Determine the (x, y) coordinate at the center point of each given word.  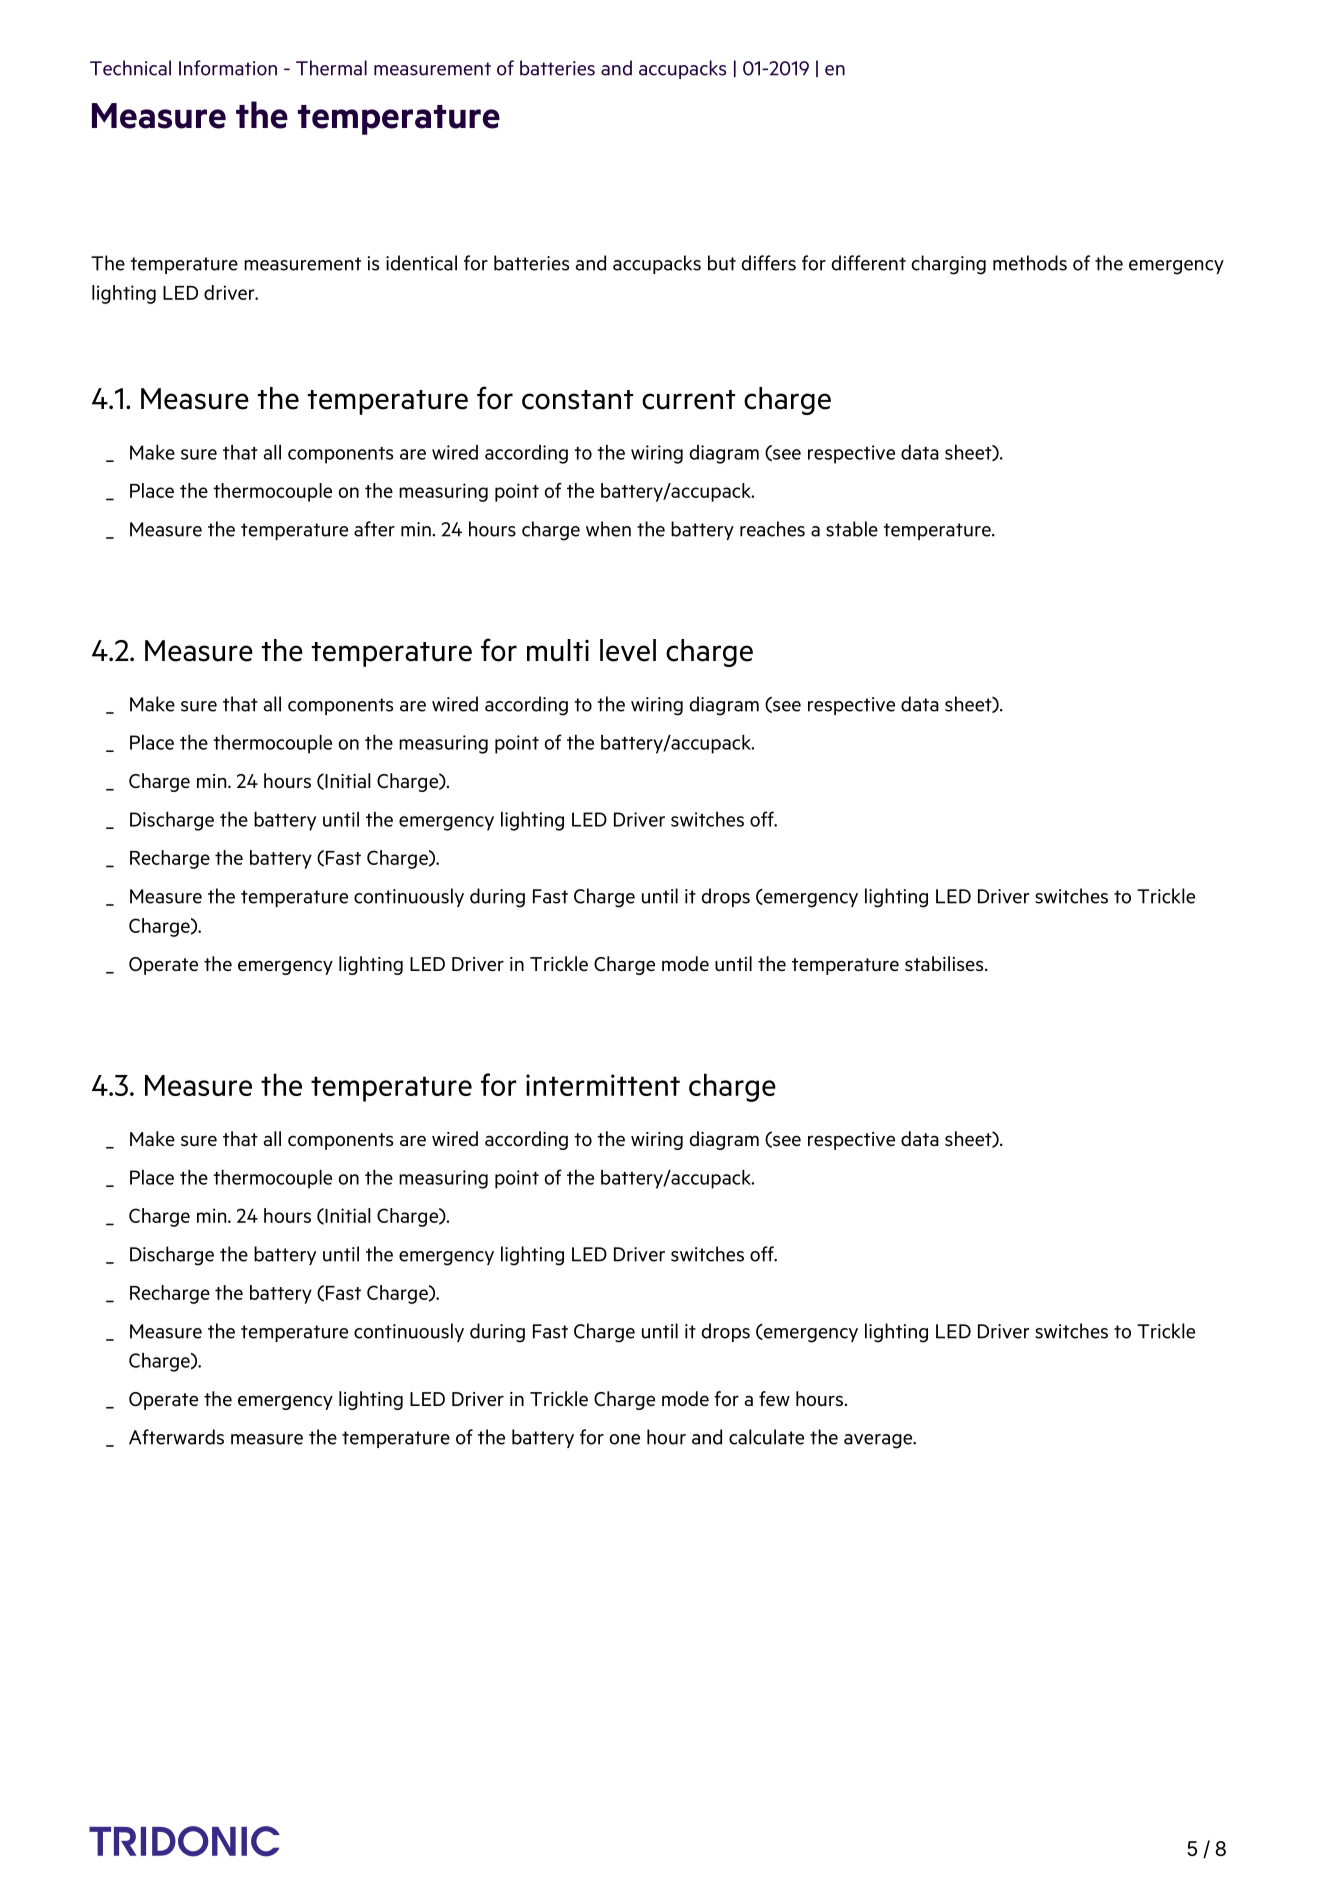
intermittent (603, 1085)
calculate (766, 1437)
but (722, 263)
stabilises (945, 963)
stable (852, 529)
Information (228, 68)
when (608, 529)
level (628, 650)
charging (949, 265)
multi (558, 650)
